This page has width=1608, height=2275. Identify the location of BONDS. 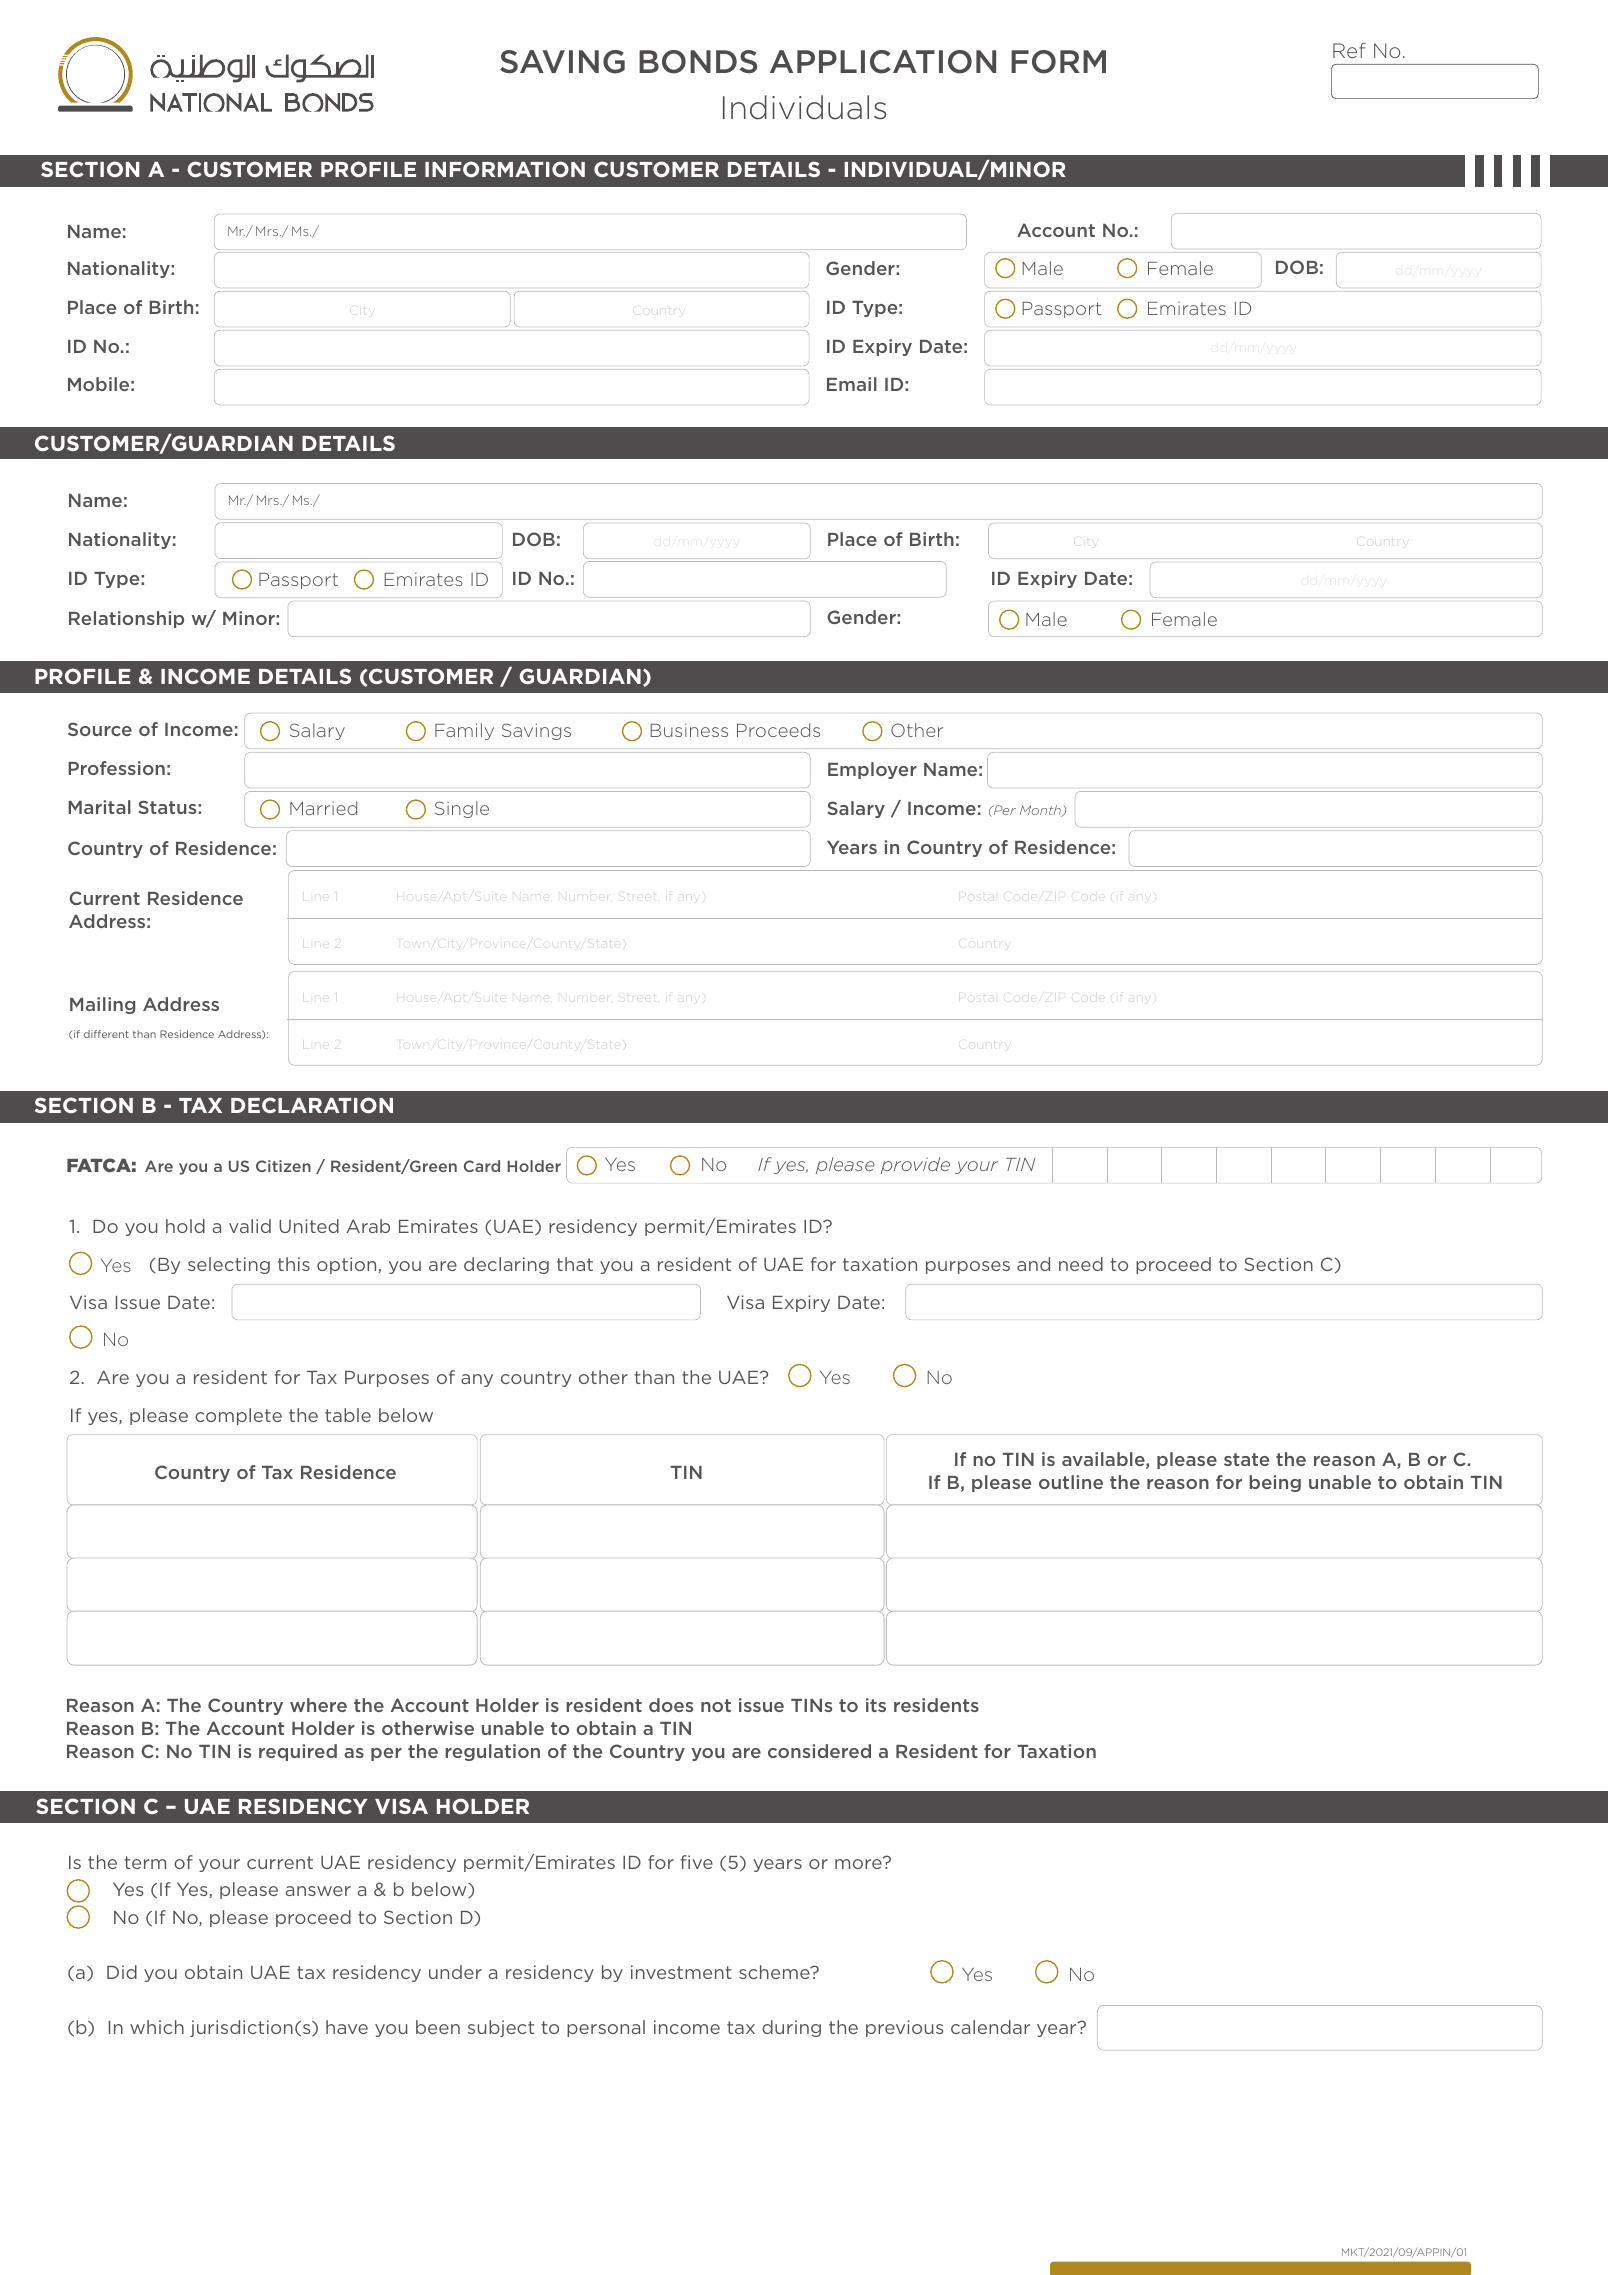
(698, 62).
